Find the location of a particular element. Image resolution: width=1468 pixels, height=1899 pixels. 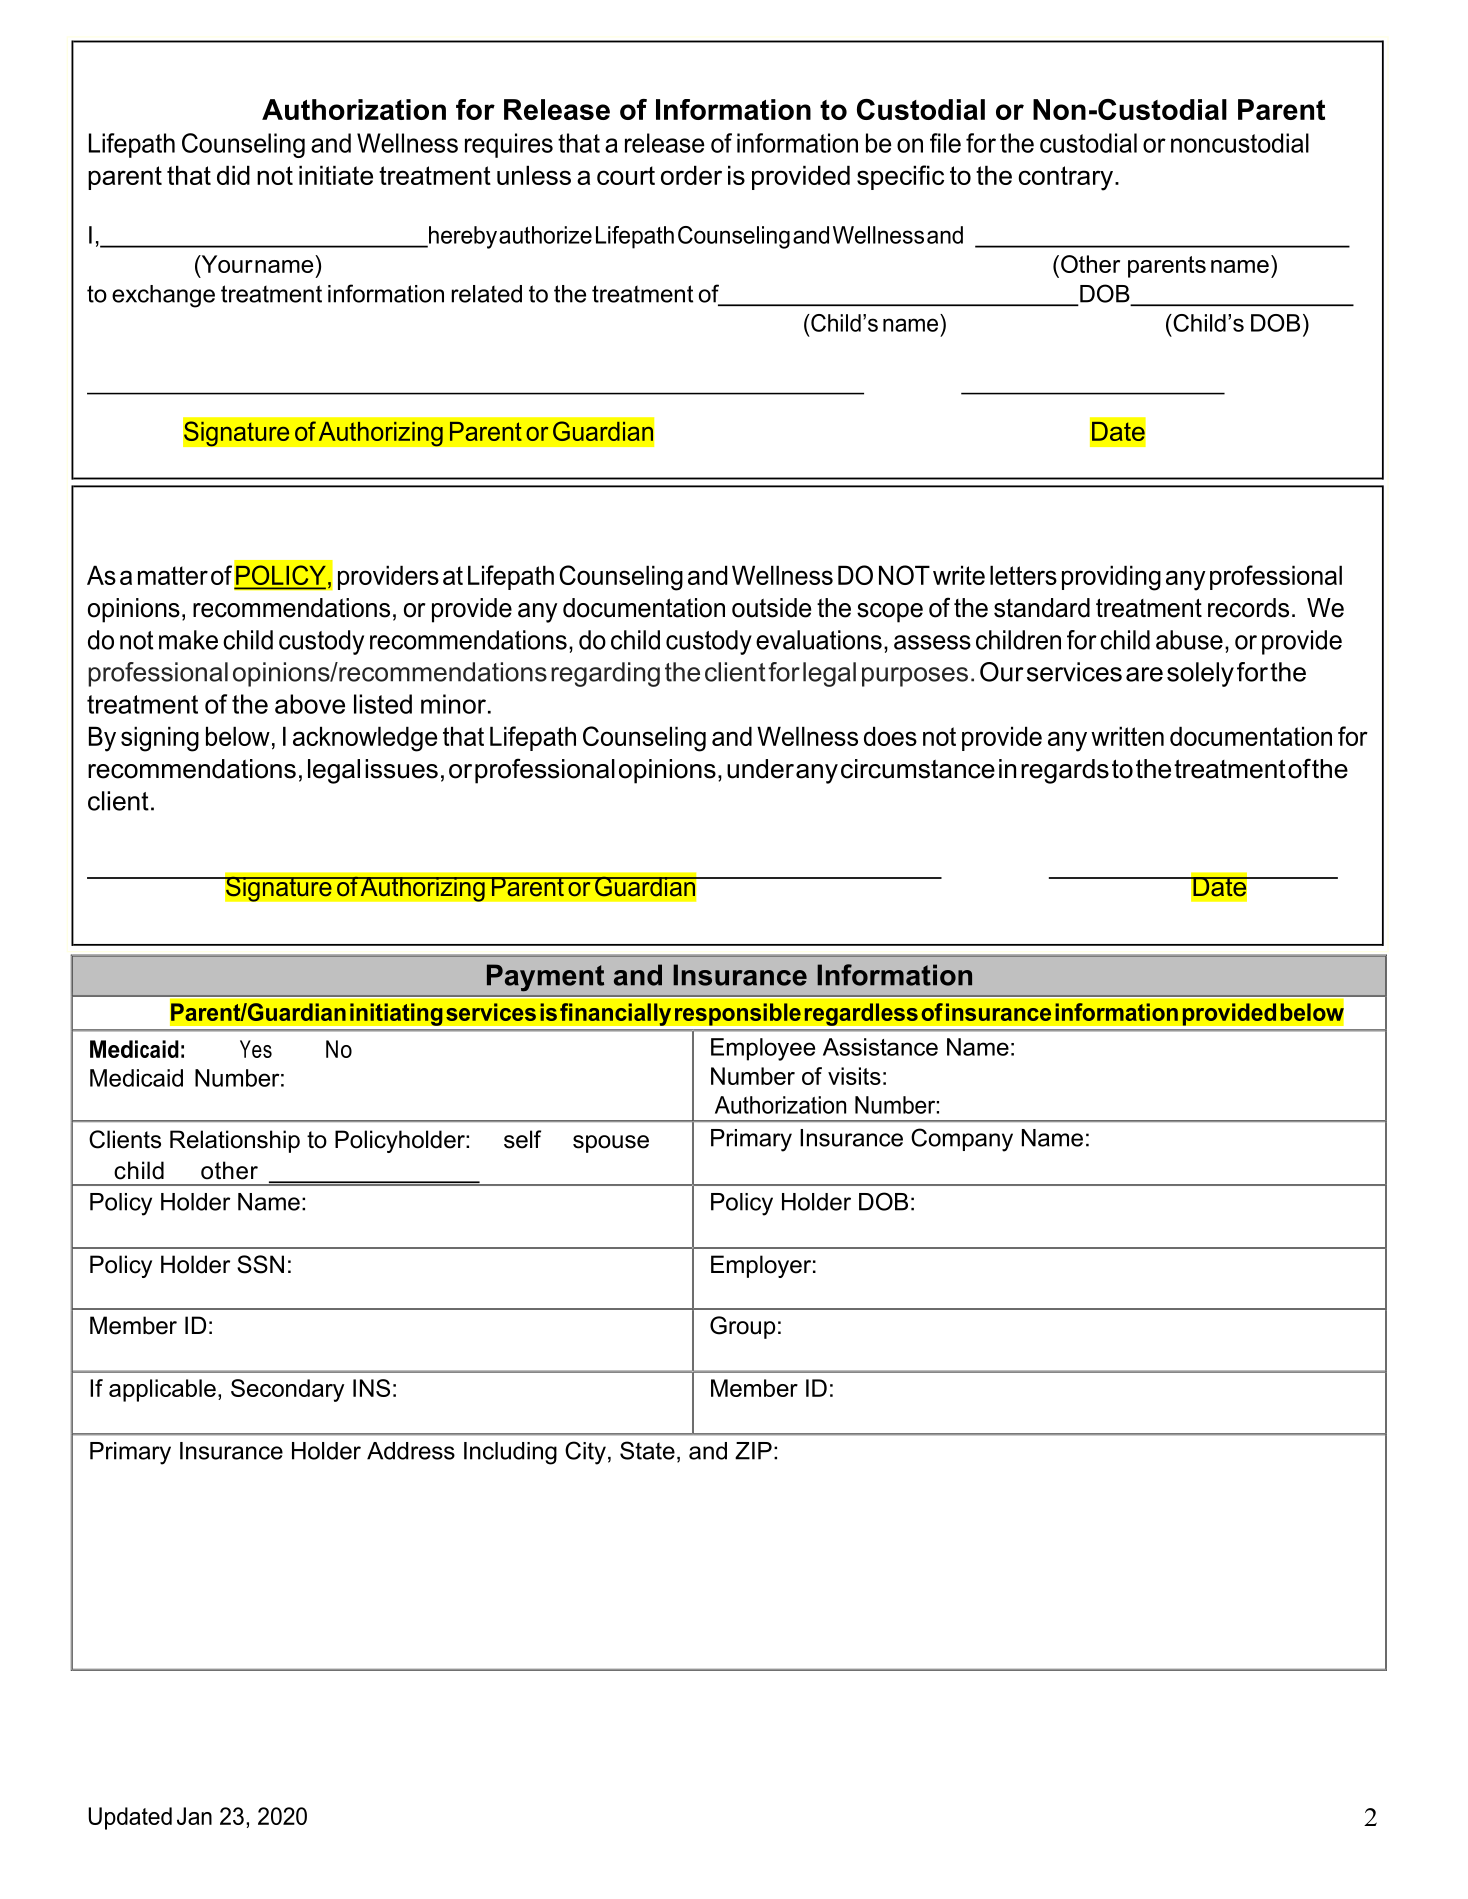

make is located at coordinates (188, 640).
